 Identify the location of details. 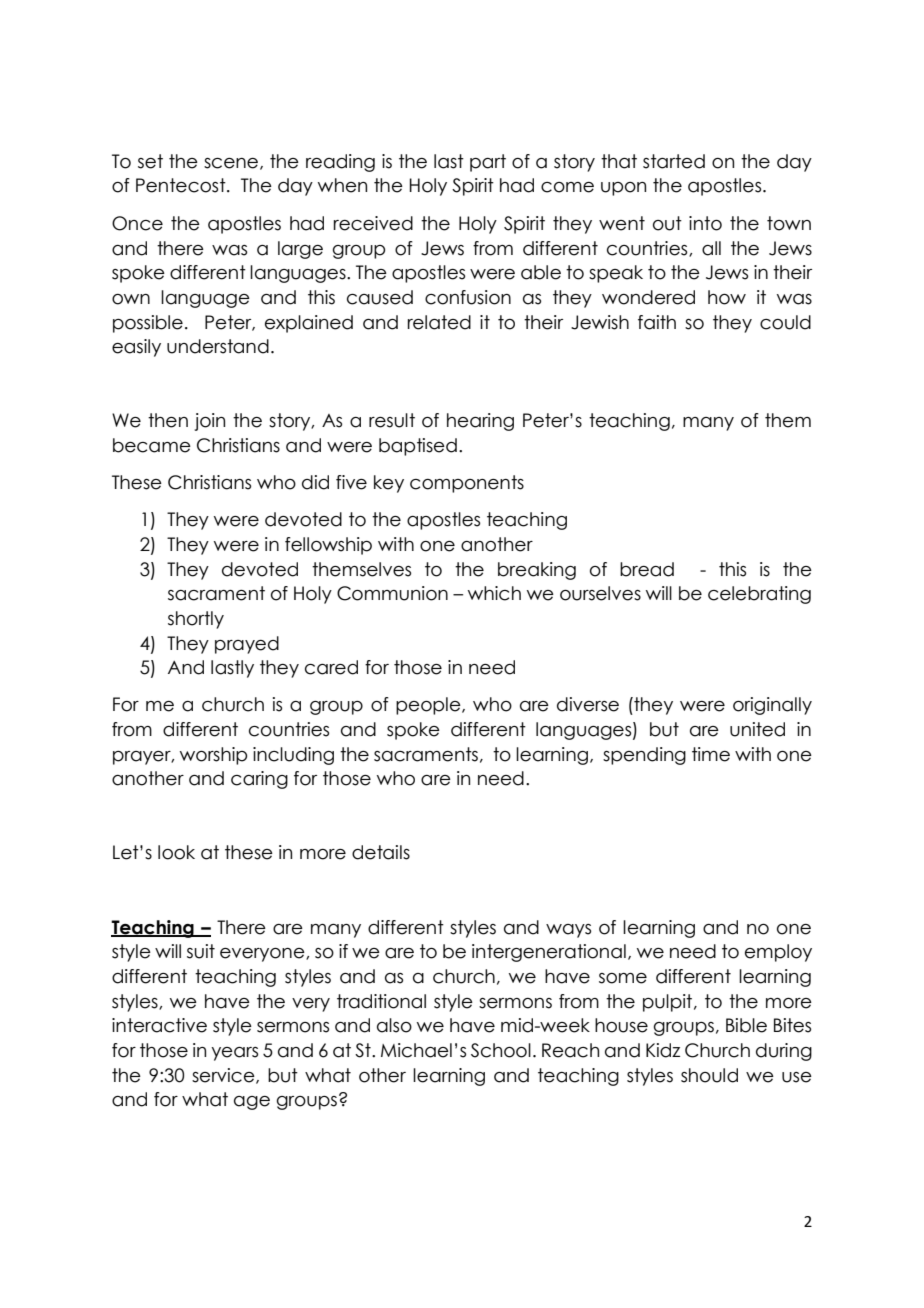
(381, 852).
